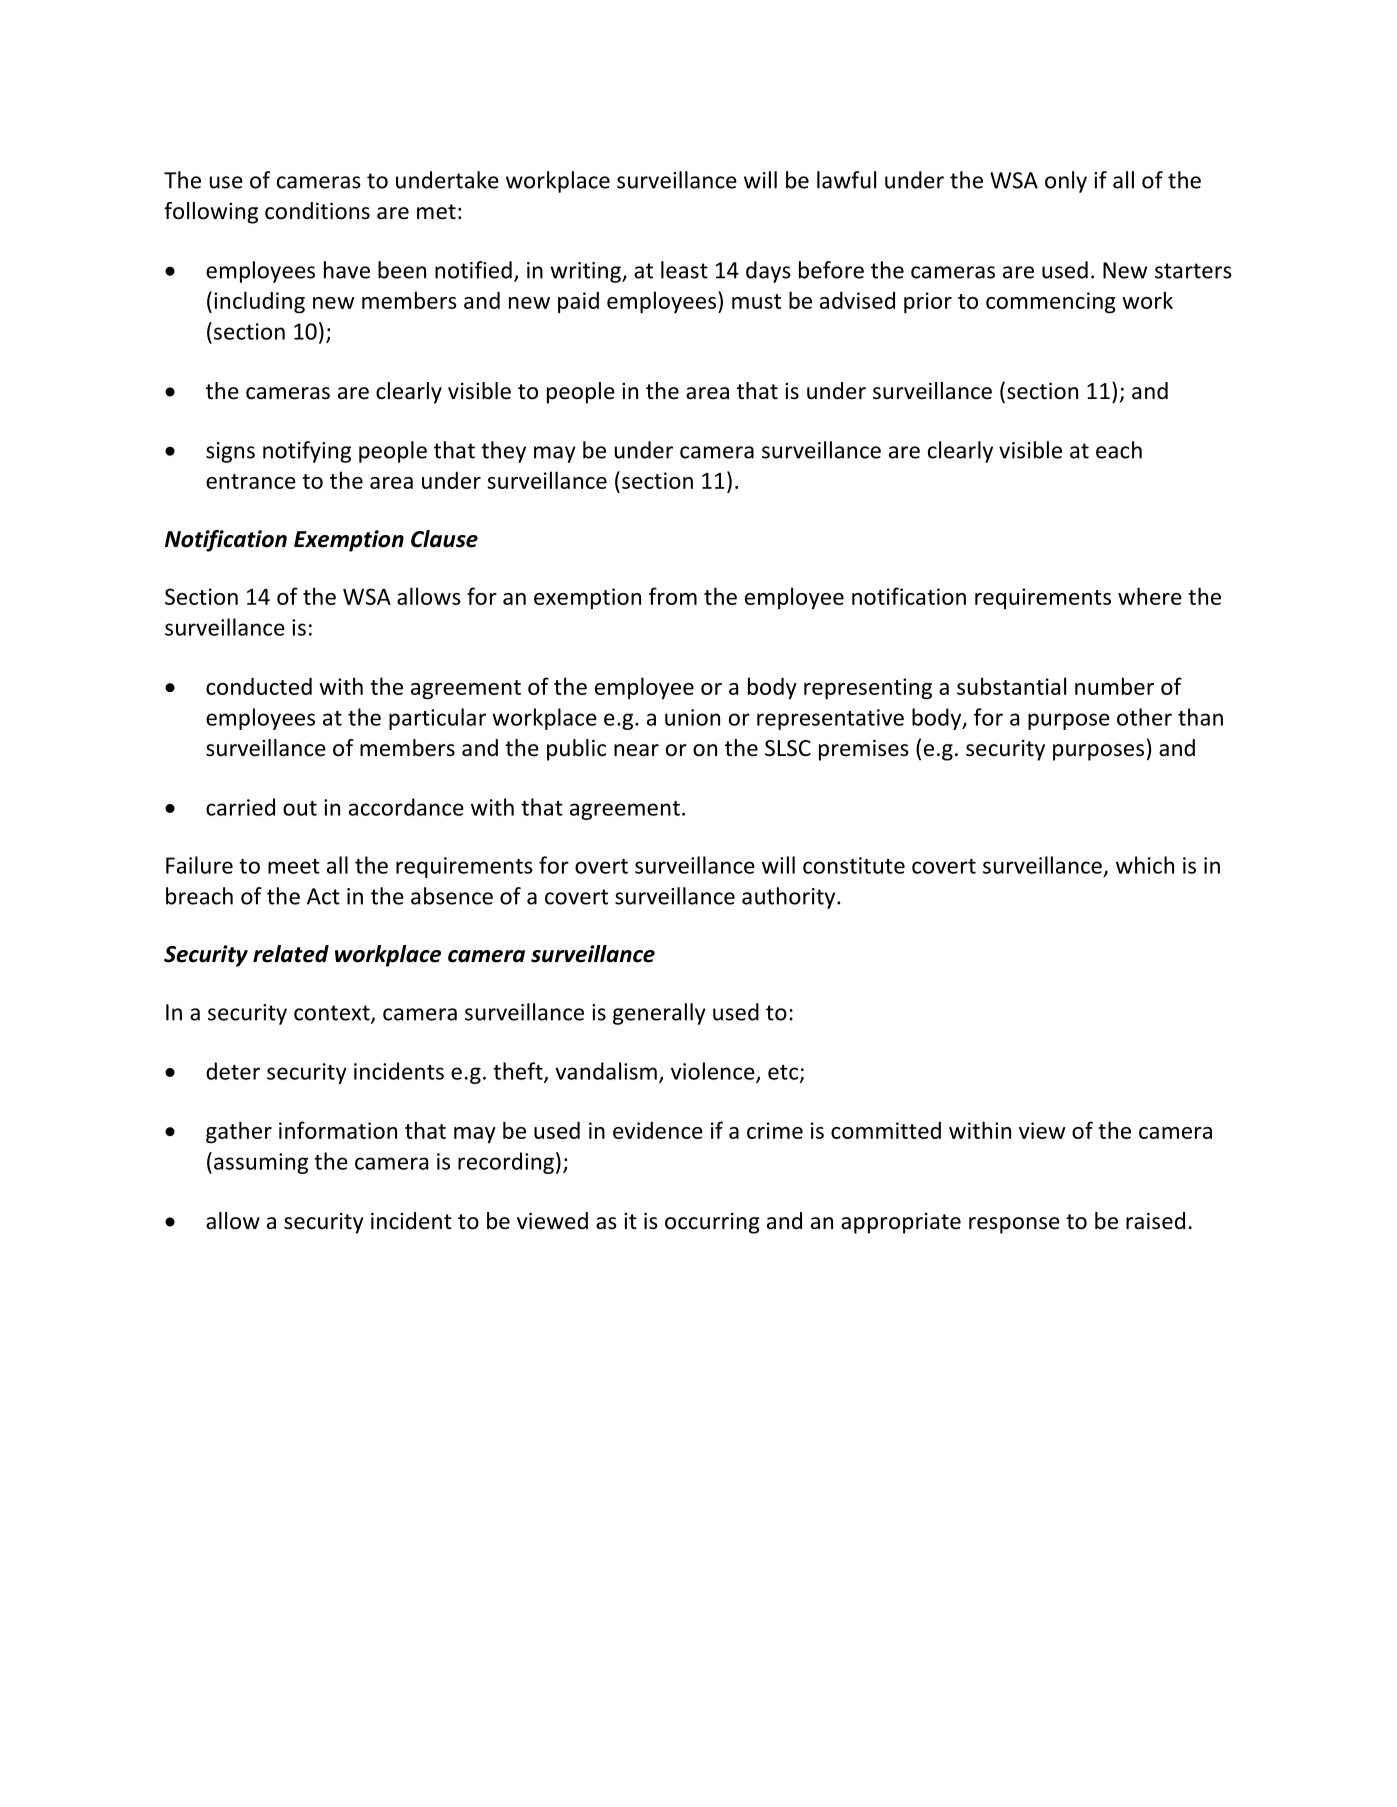  Describe the element at coordinates (684, 270) in the screenshot. I see `least` at that location.
